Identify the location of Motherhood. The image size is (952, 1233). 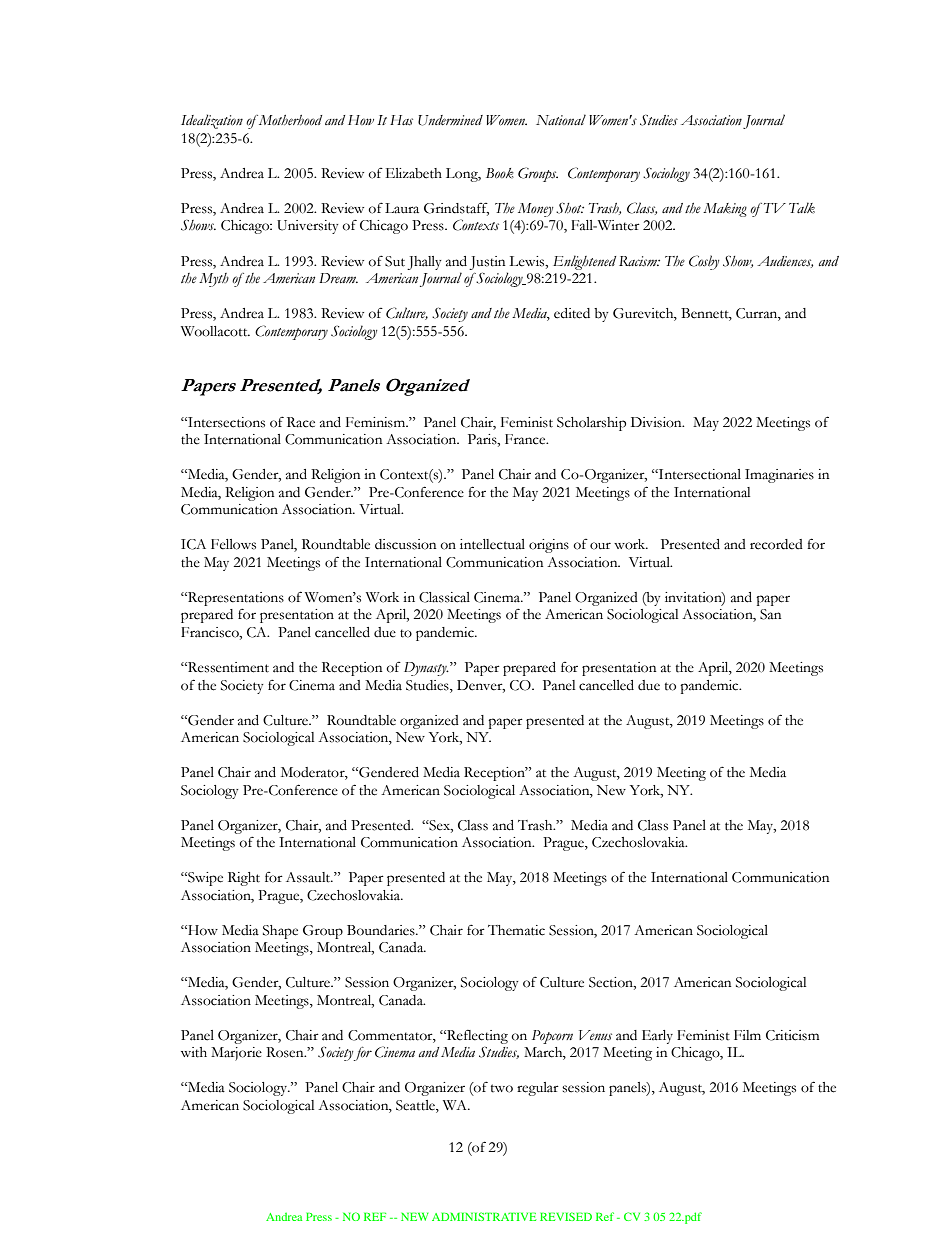
(289, 120).
